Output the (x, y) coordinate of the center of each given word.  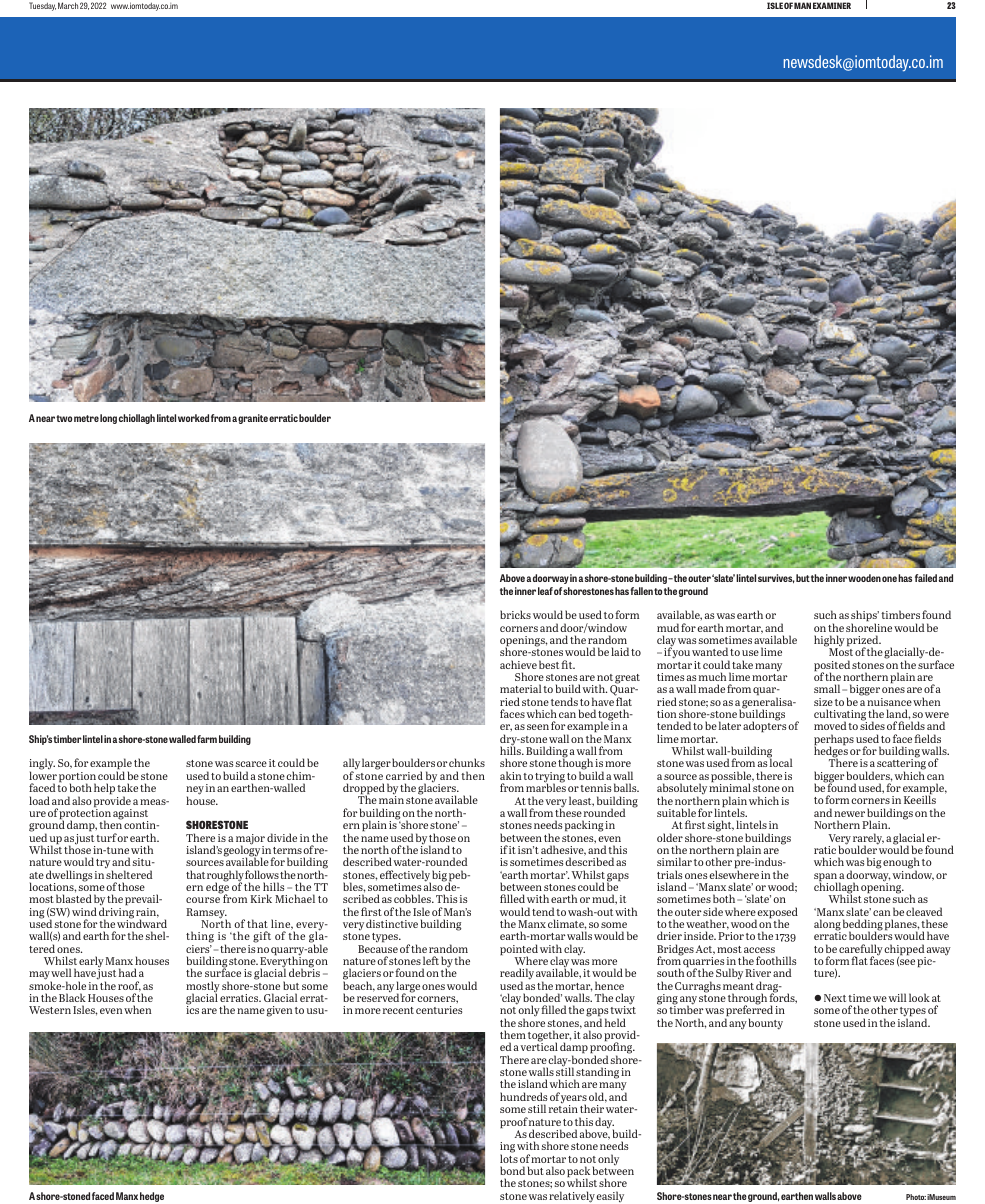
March (68, 5)
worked (193, 418)
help (104, 788)
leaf (545, 591)
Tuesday (42, 6)
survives (776, 578)
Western (50, 1010)
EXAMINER (832, 5)
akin (511, 775)
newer (849, 814)
